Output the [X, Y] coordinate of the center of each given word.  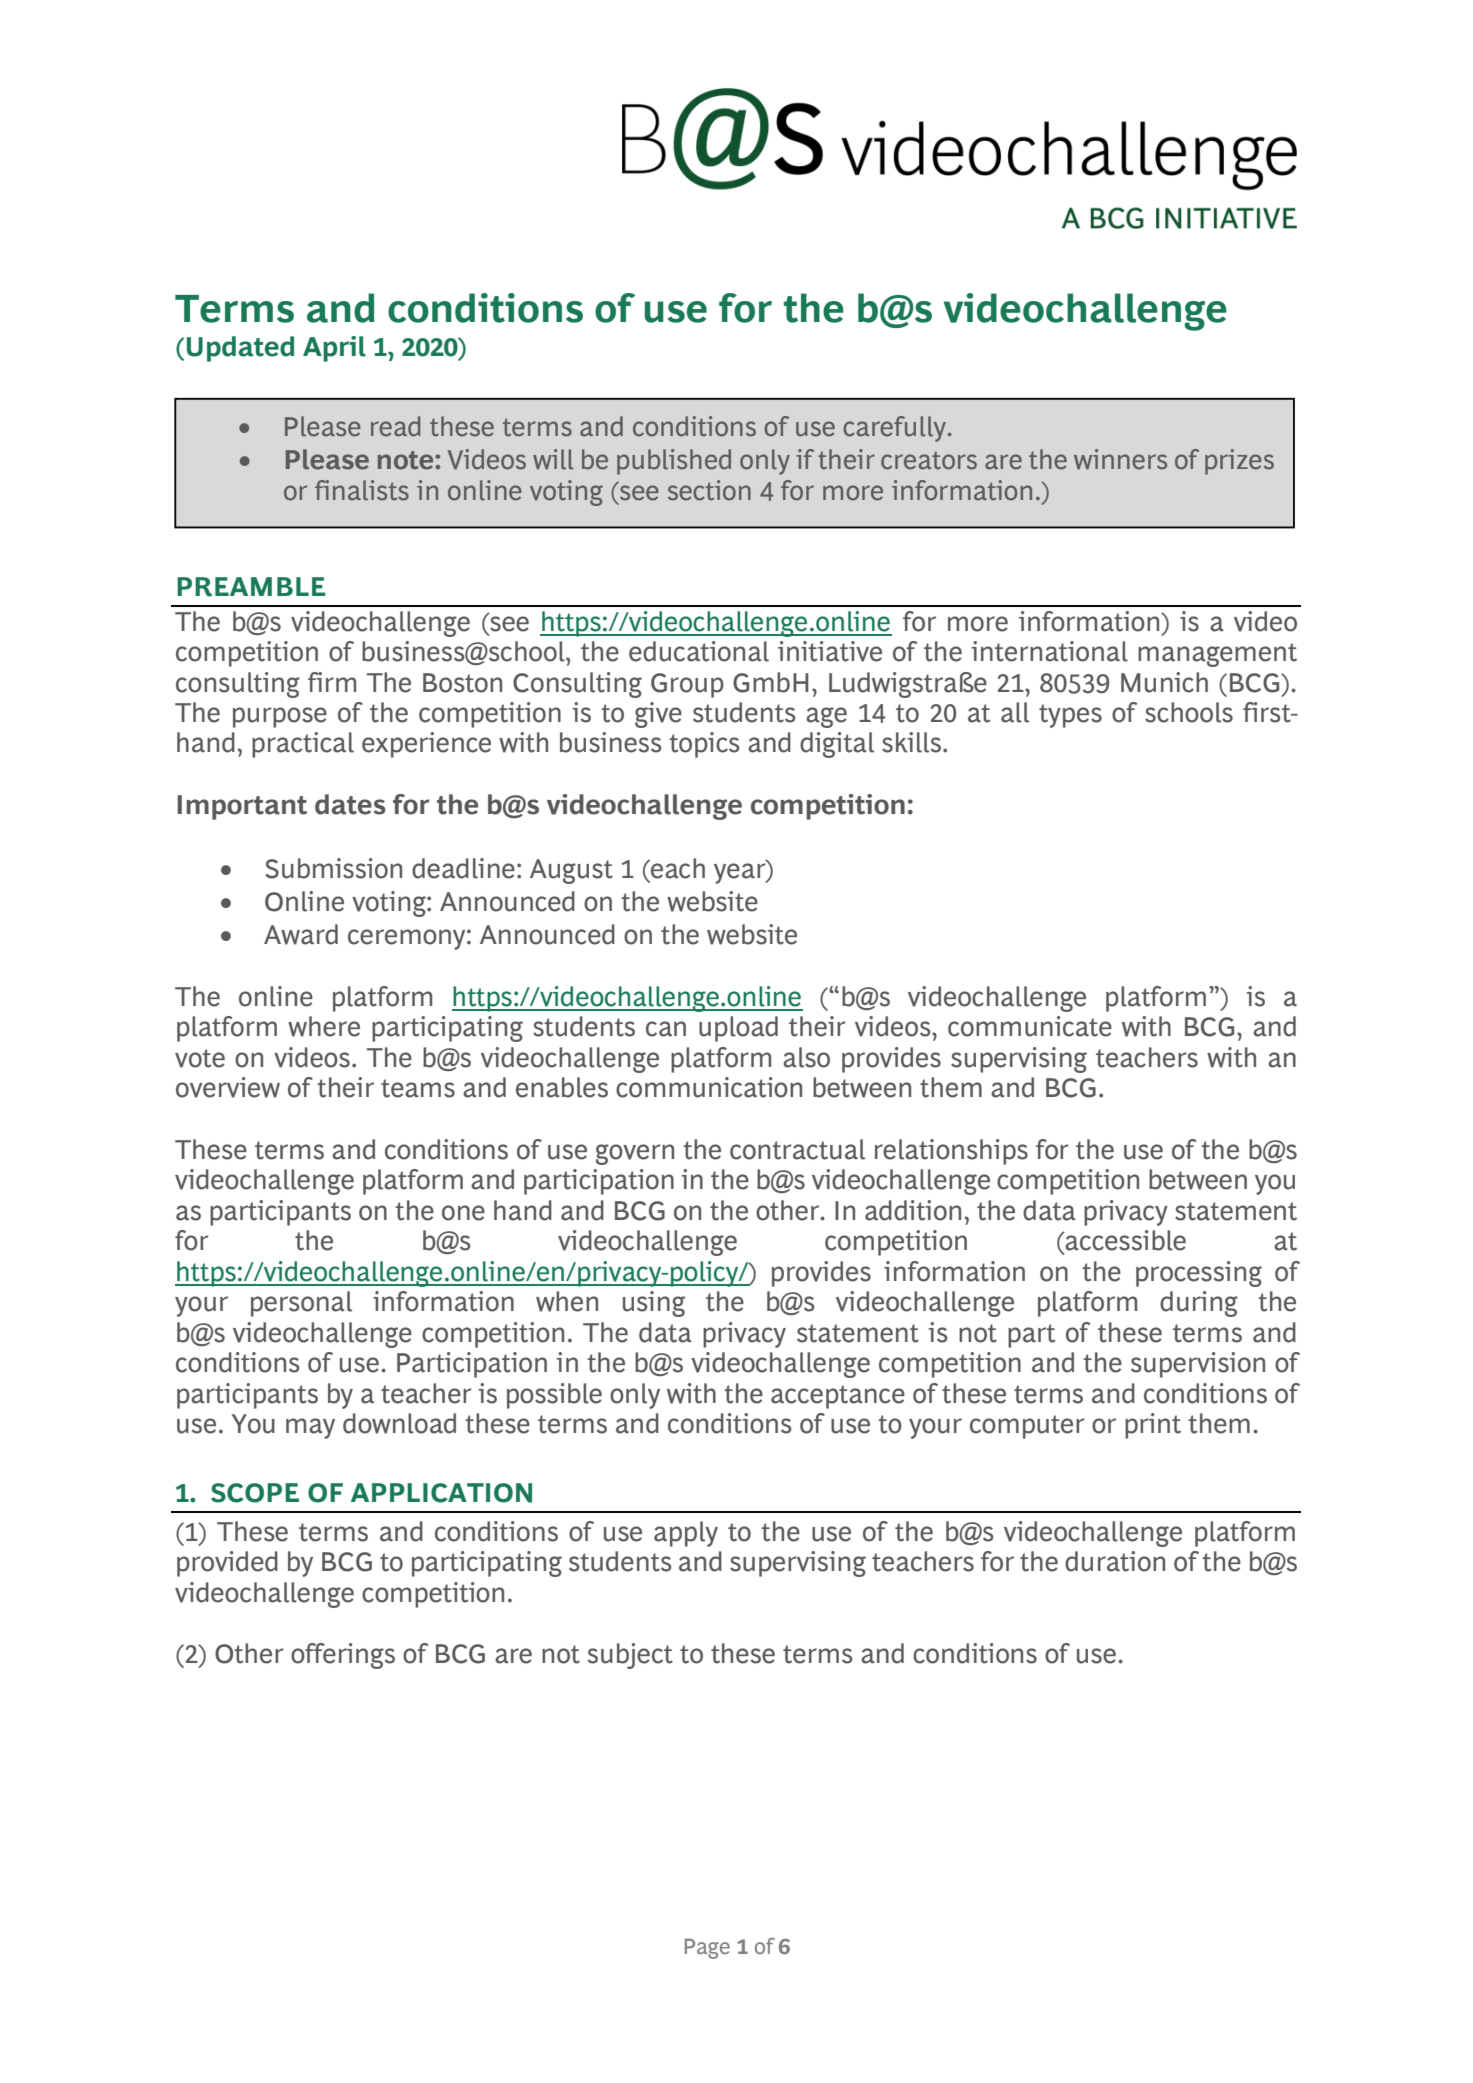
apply [686, 1534]
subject [630, 1656]
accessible [1124, 1240]
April [334, 349]
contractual [797, 1149]
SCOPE [255, 1493]
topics [704, 745]
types [1070, 716]
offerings [343, 1656]
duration [1115, 1561]
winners [1120, 459]
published [674, 462]
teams [418, 1088]
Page [707, 1949]
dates [350, 804]
